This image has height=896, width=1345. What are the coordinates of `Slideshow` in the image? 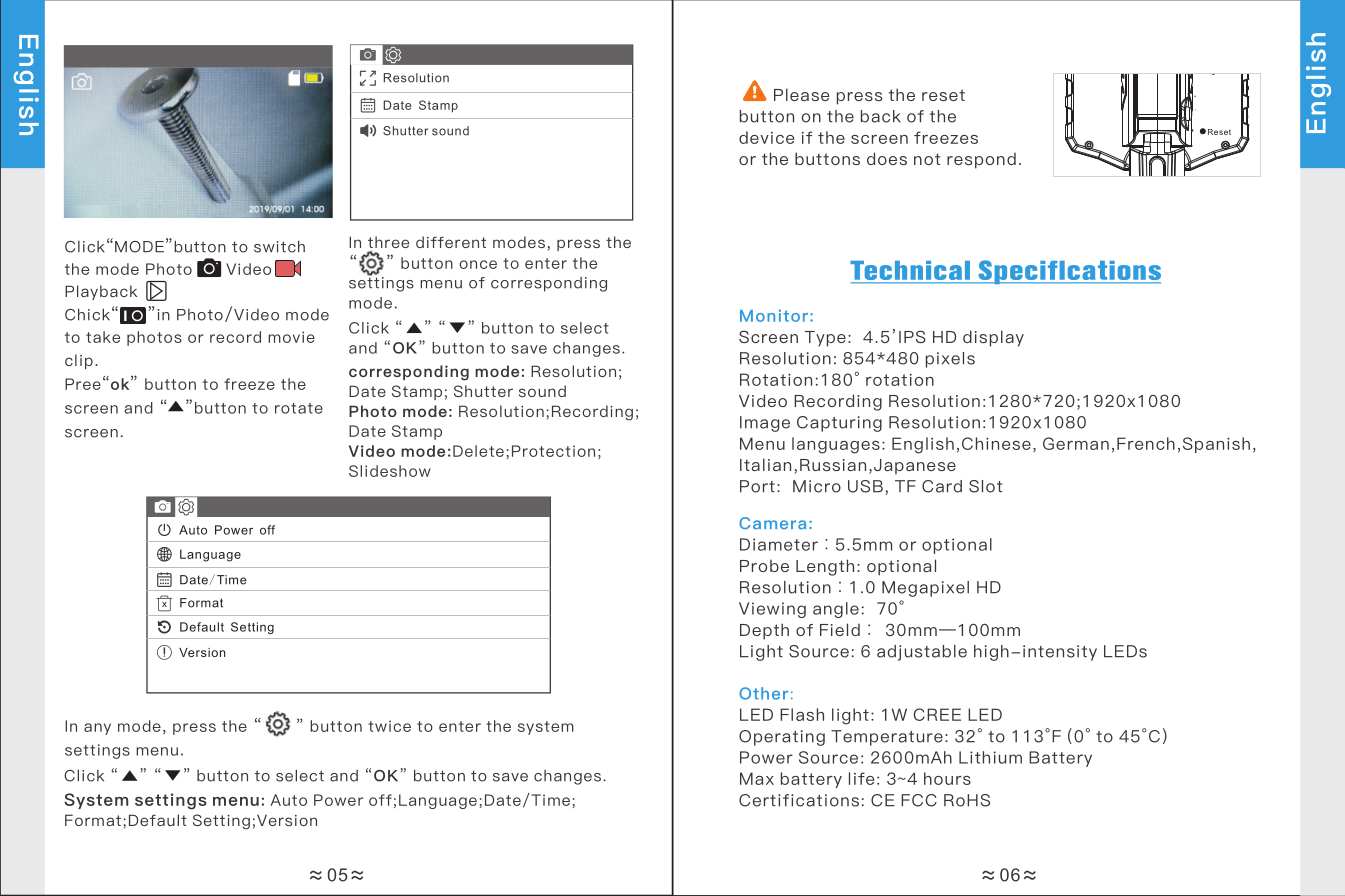 It's located at (390, 471).
